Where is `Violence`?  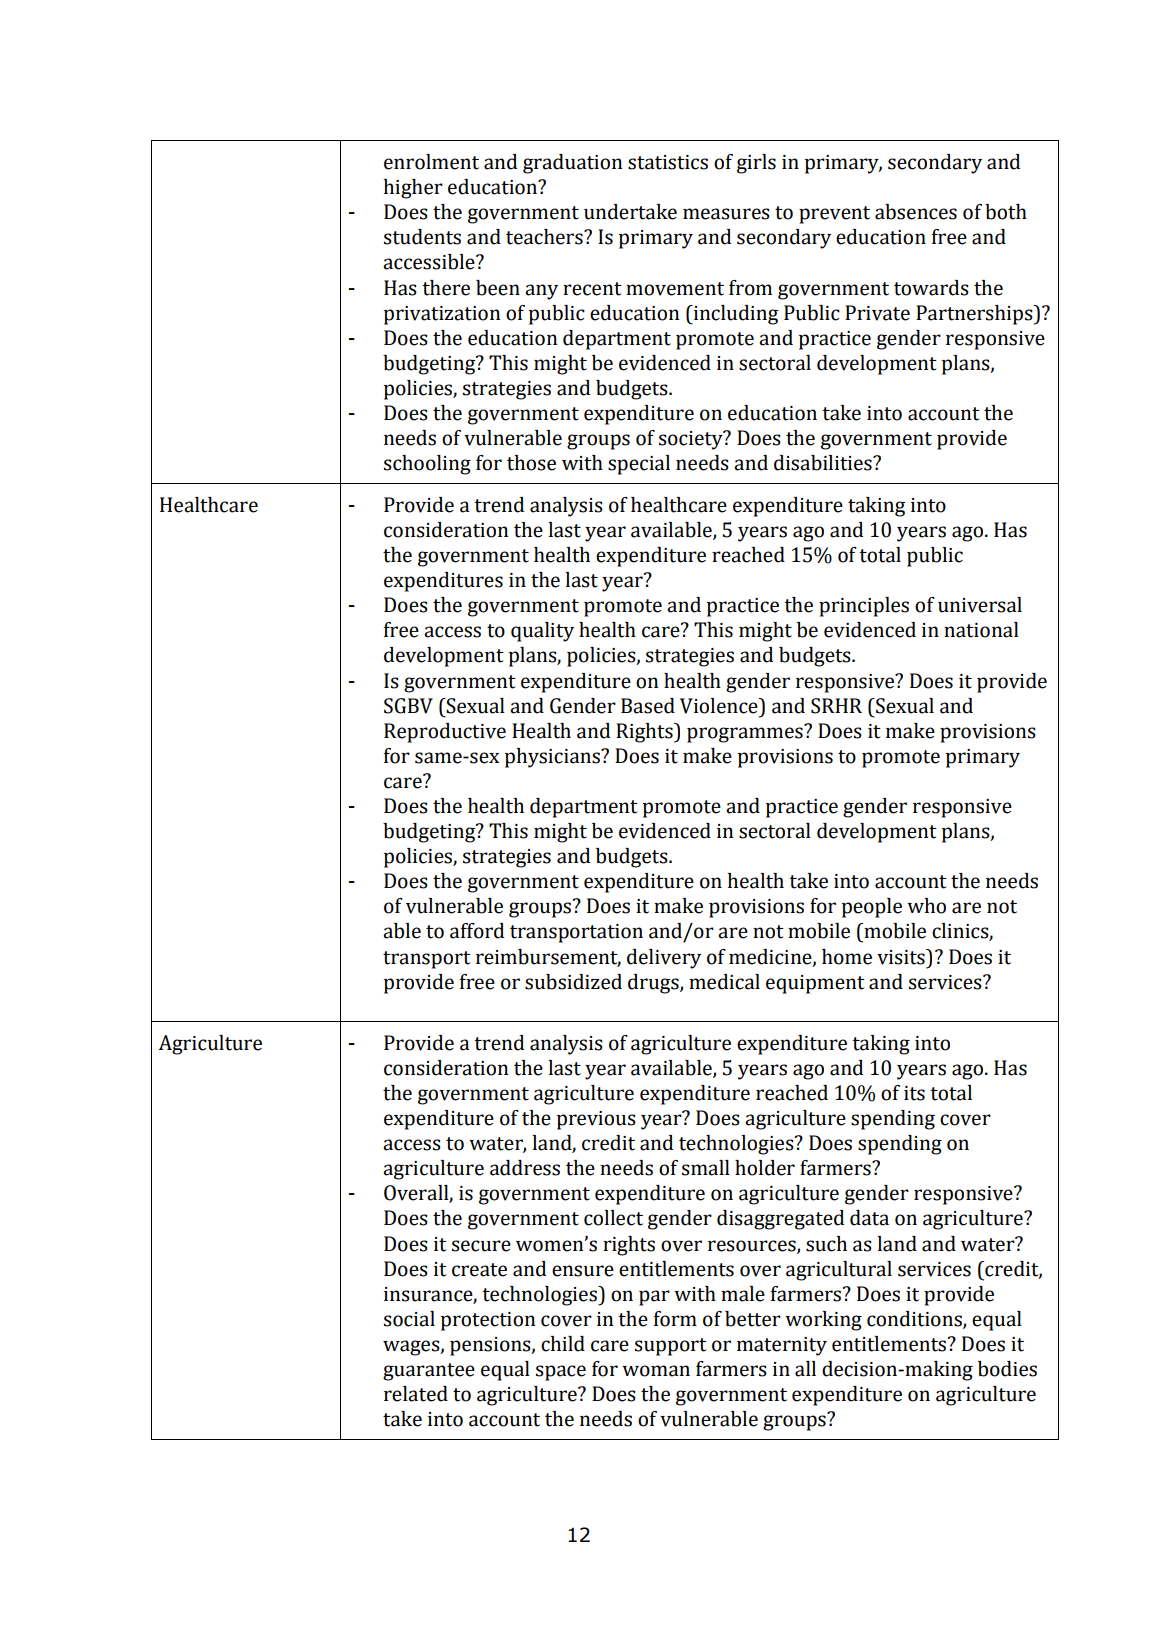
Violence is located at coordinates (720, 706).
